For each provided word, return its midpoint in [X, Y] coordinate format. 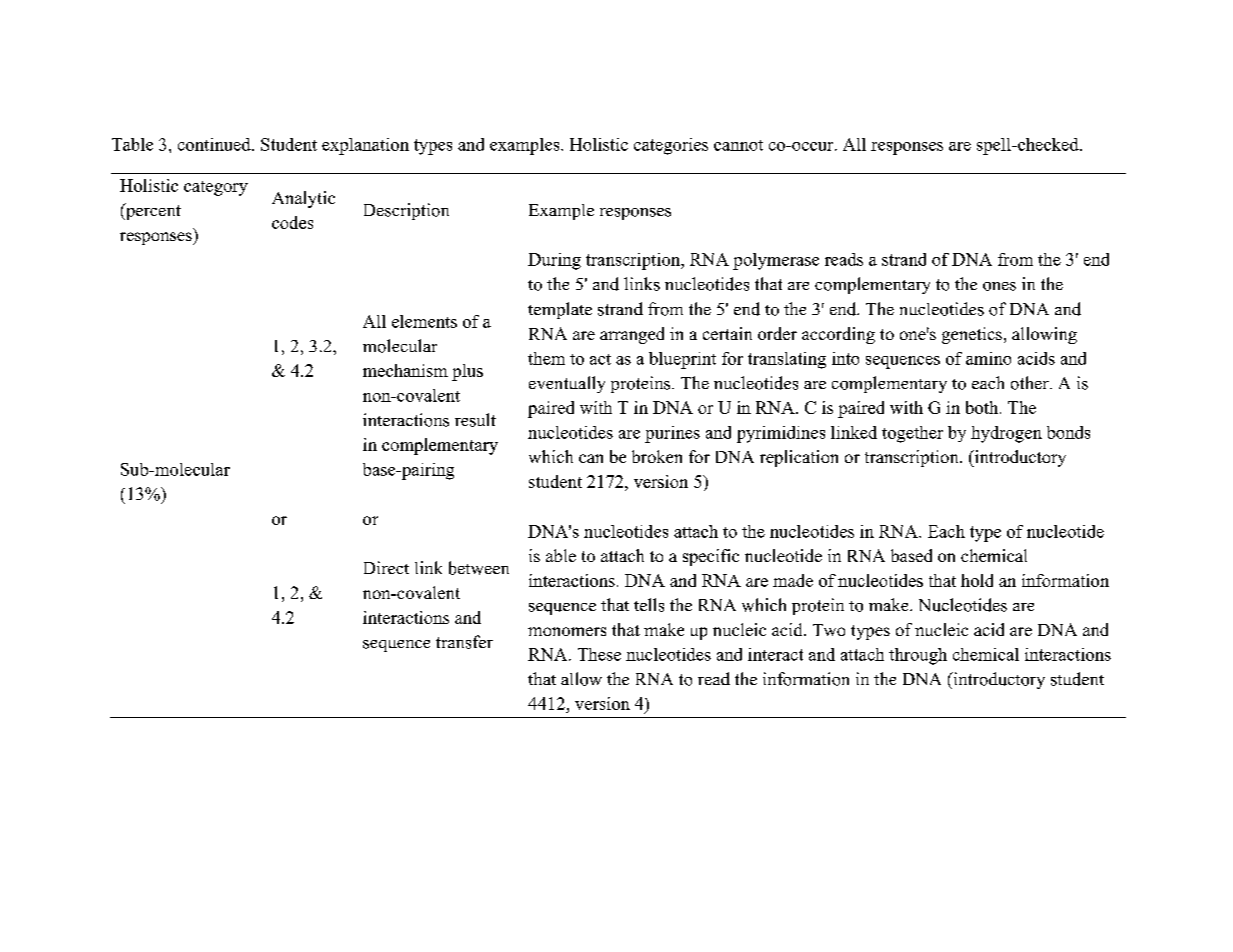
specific [711, 557]
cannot [738, 145]
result [475, 420]
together [912, 434]
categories [671, 146]
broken [657, 456]
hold [977, 580]
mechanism [405, 370]
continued [215, 144]
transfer [464, 642]
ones [999, 286]
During [554, 261]
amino [988, 358]
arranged [632, 335]
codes [292, 222]
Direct [386, 567]
